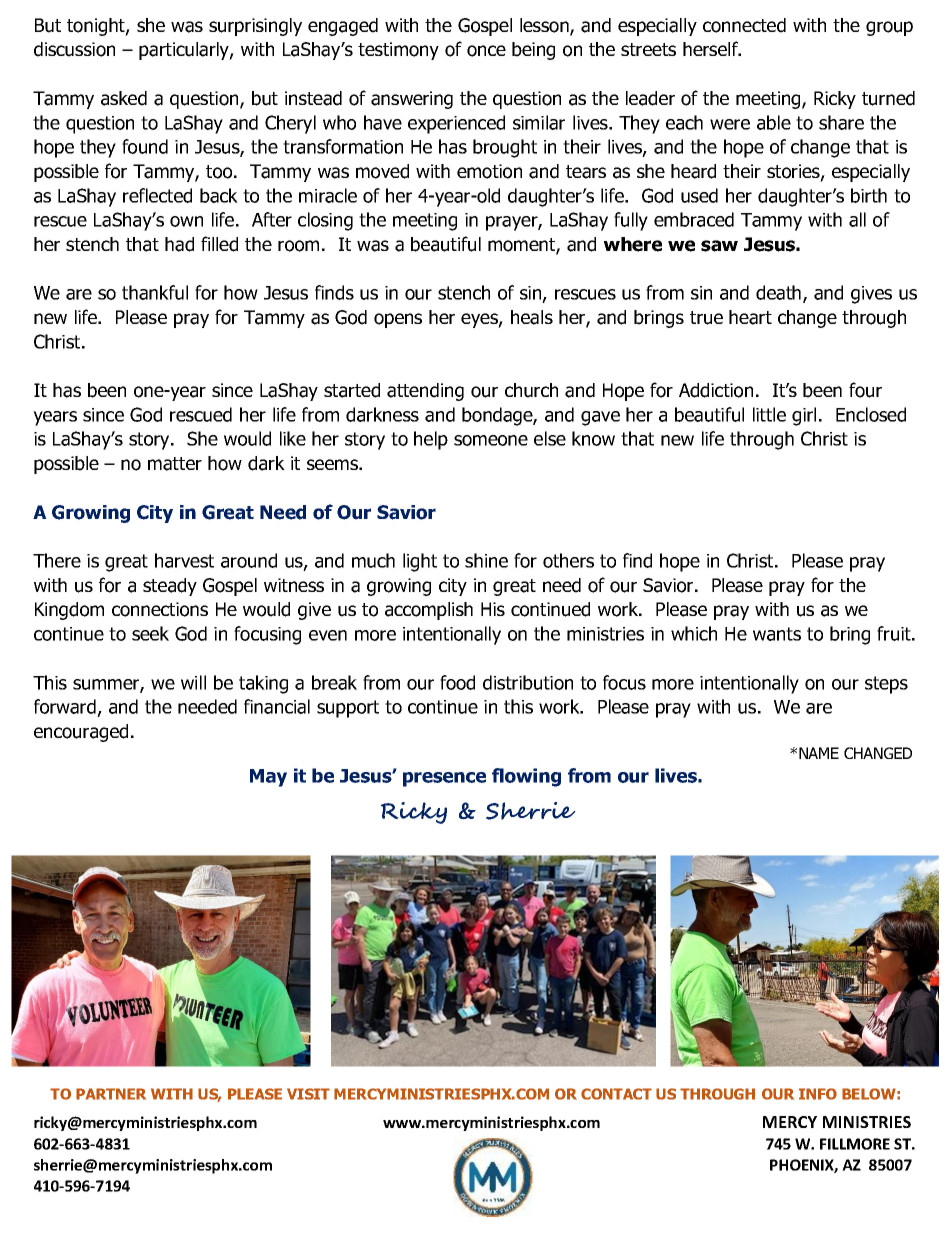 Image resolution: width=952 pixels, height=1233 pixels. What do you see at coordinates (124, 98) in the screenshot?
I see `asked` at bounding box center [124, 98].
